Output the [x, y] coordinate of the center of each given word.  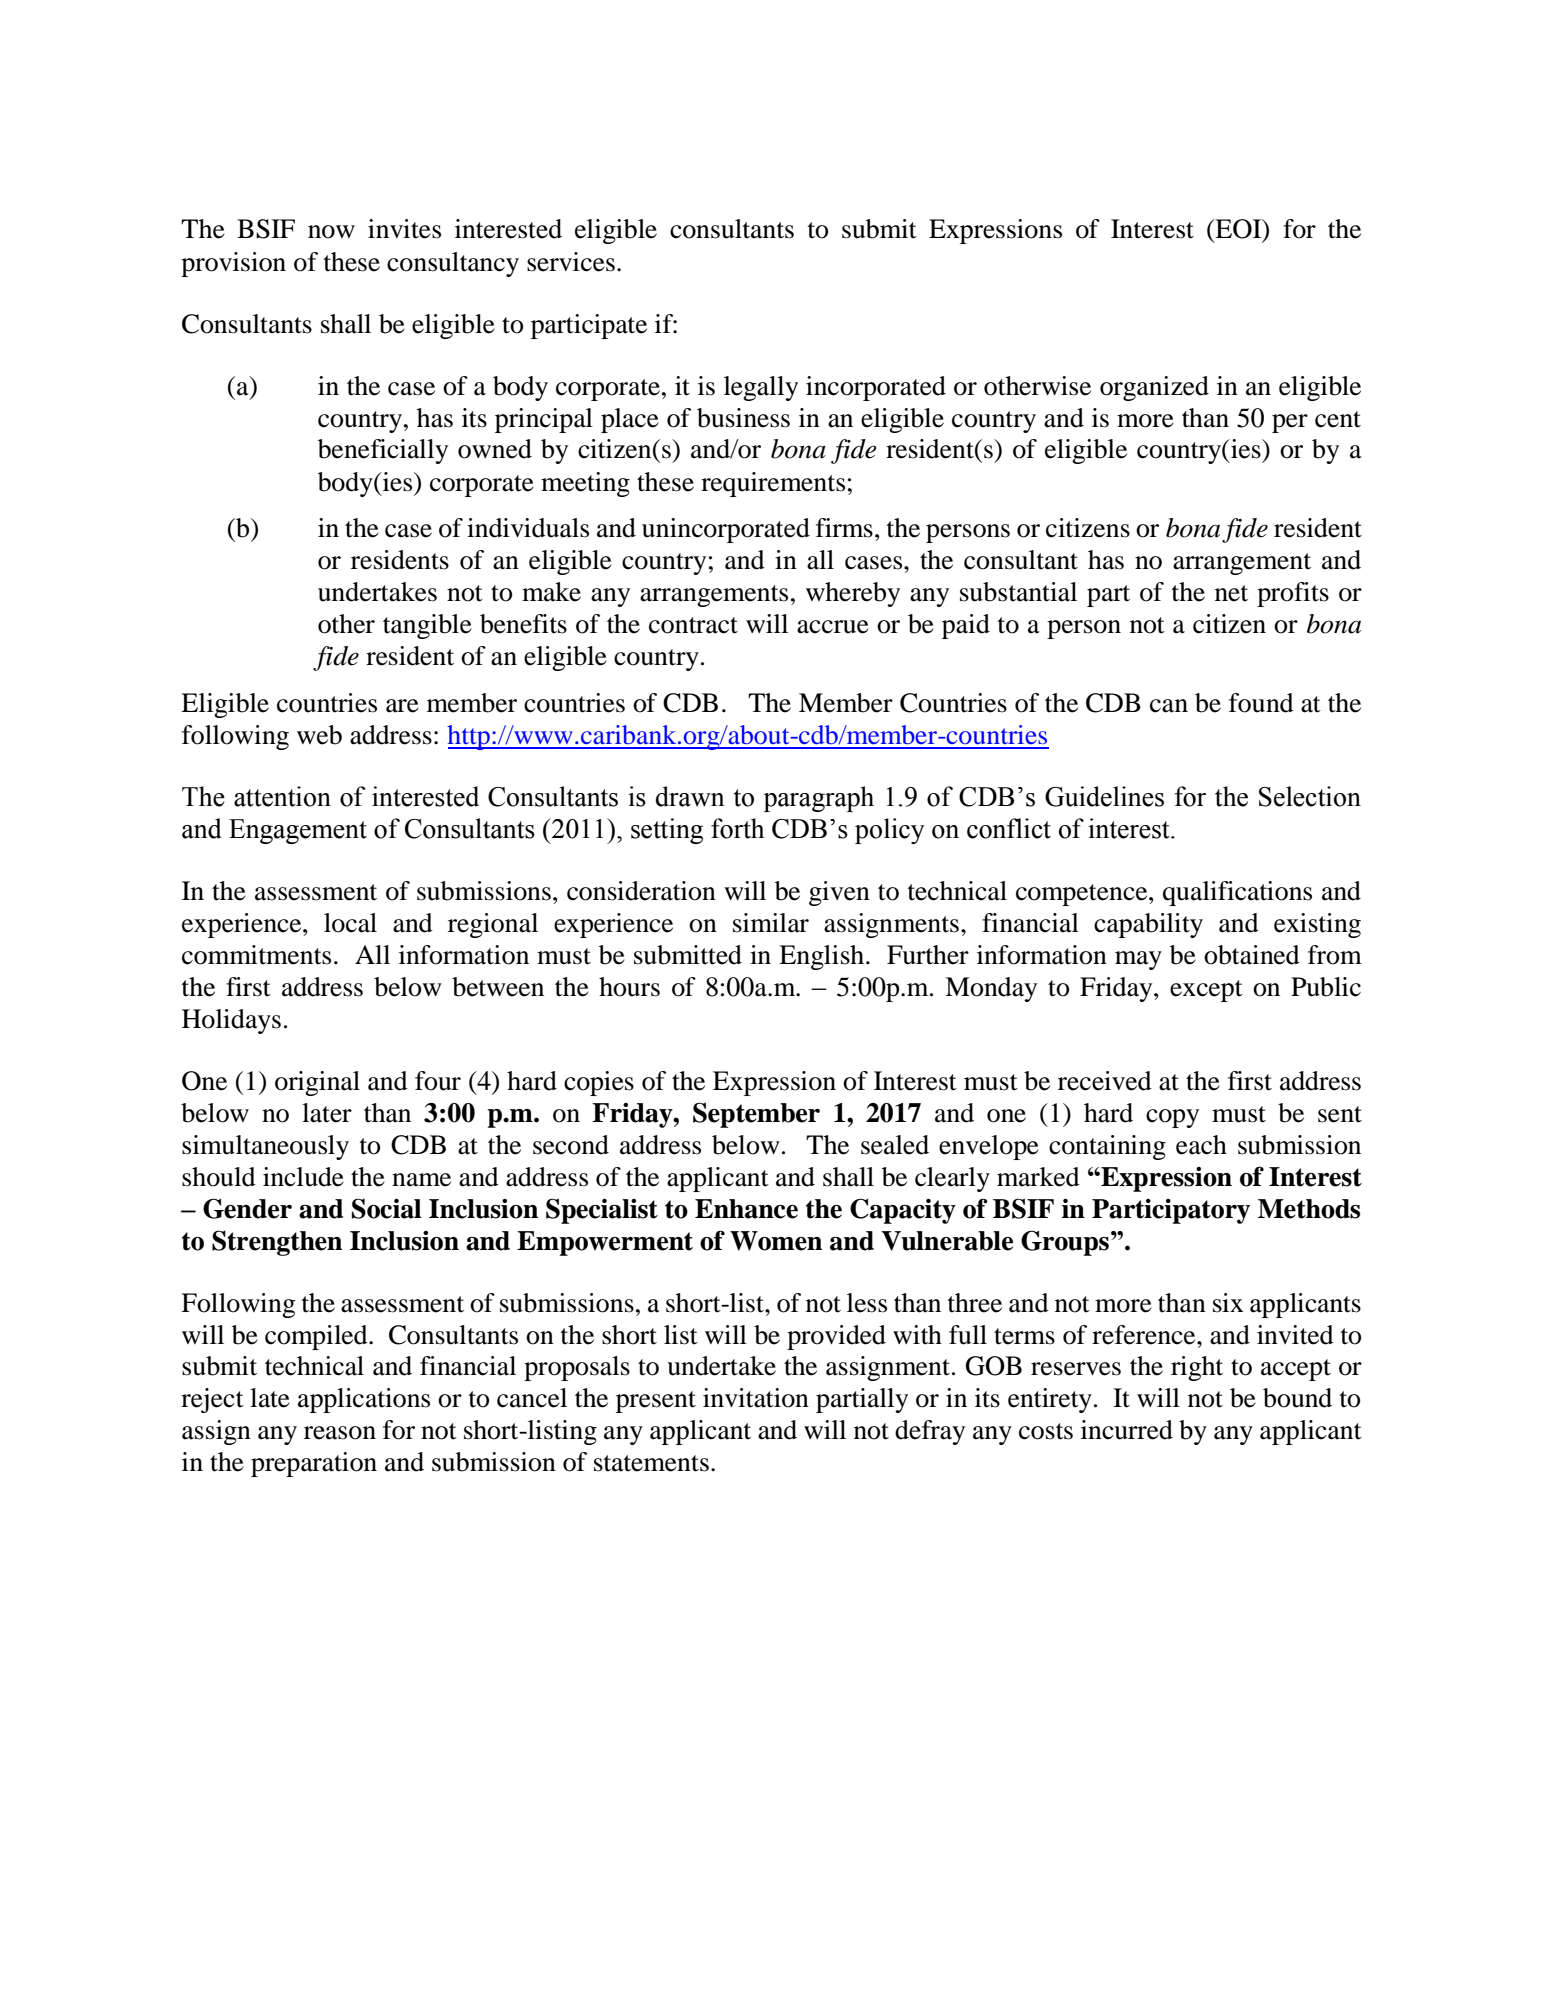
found [1261, 703]
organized [1154, 388]
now [331, 232]
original [317, 1083]
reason [340, 1433]
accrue [833, 627]
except [1206, 991]
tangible [427, 626]
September [756, 1115]
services [571, 262]
